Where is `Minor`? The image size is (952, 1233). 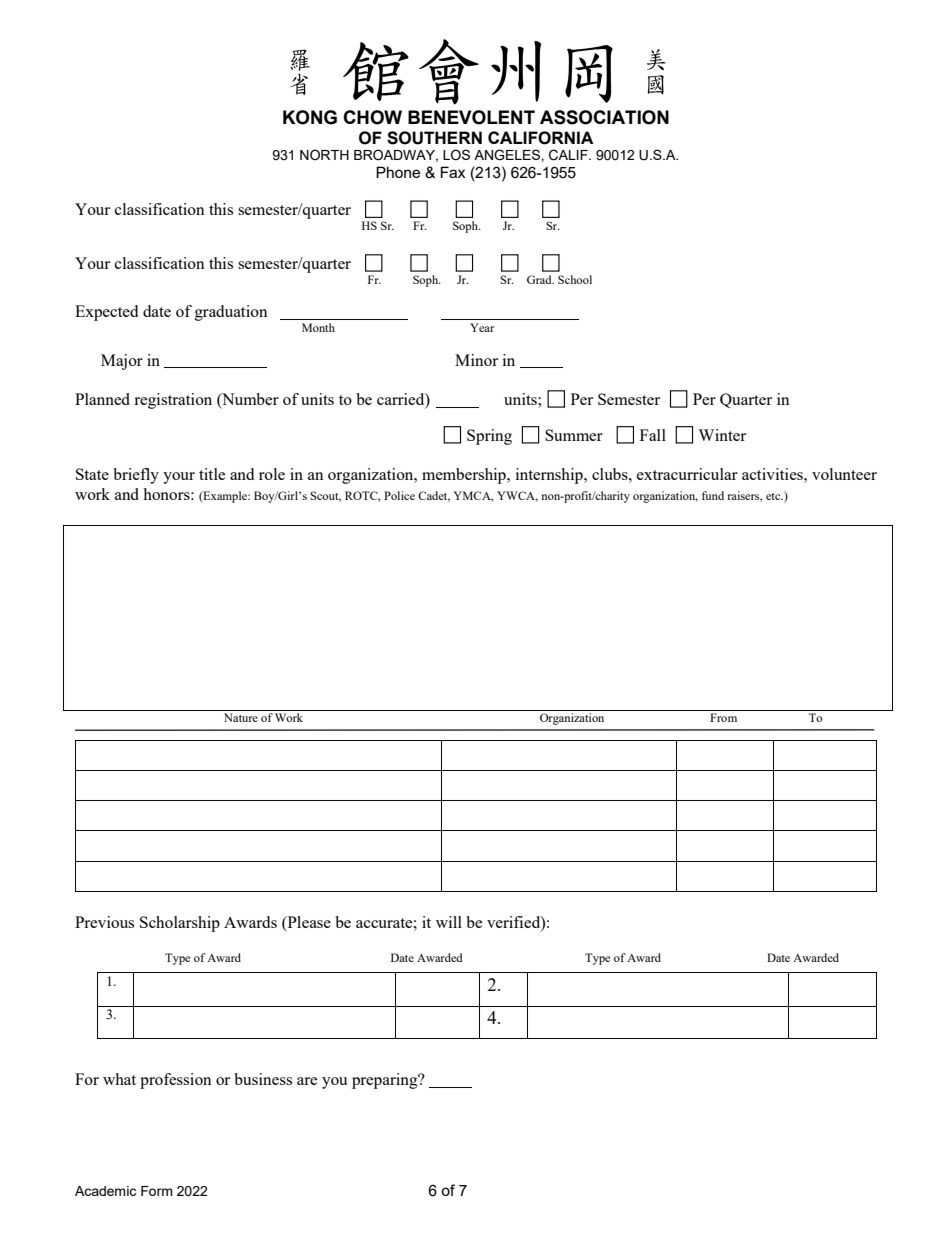
Minor is located at coordinates (476, 360).
